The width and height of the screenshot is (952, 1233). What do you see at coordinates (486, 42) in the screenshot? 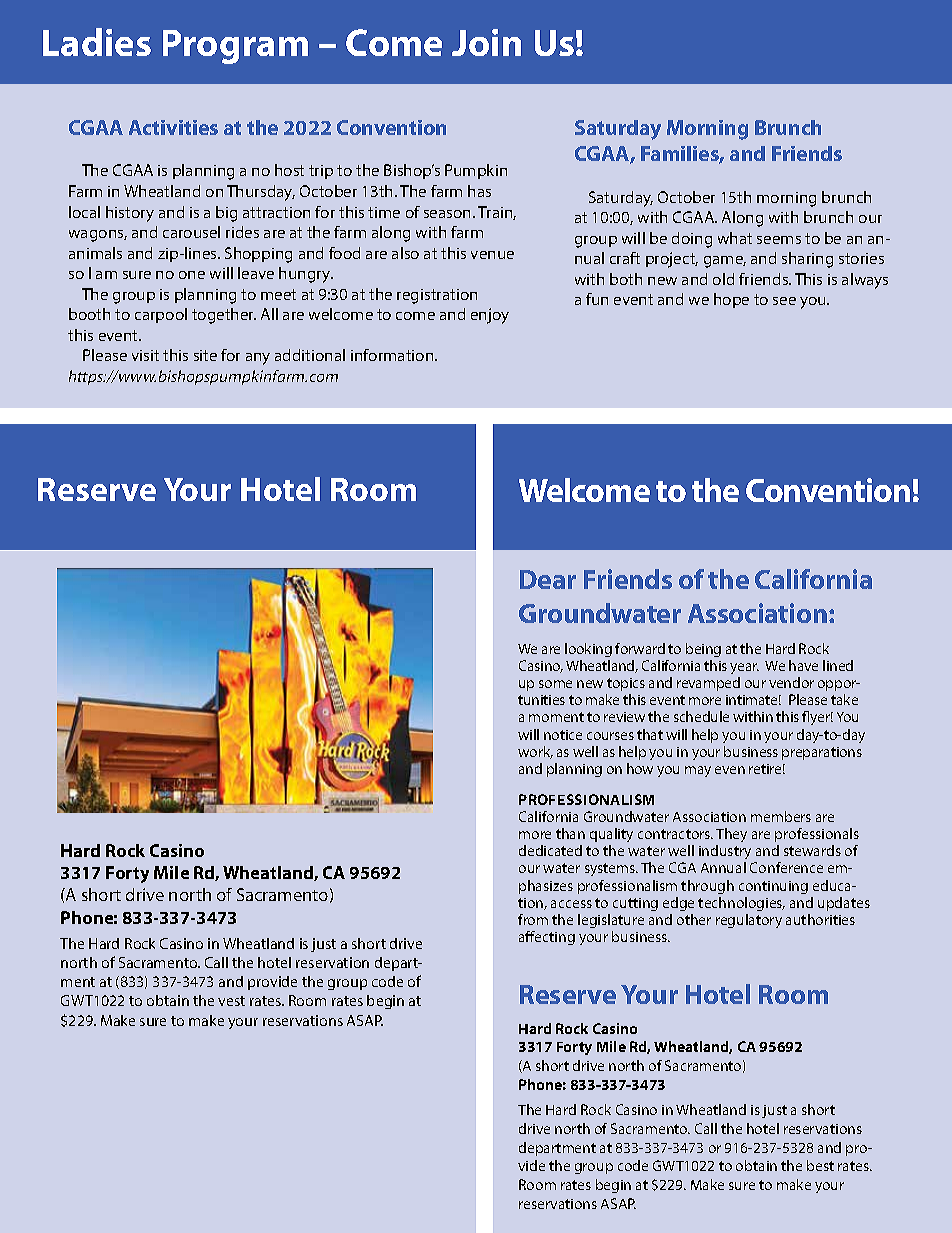
I see `Join` at bounding box center [486, 42].
